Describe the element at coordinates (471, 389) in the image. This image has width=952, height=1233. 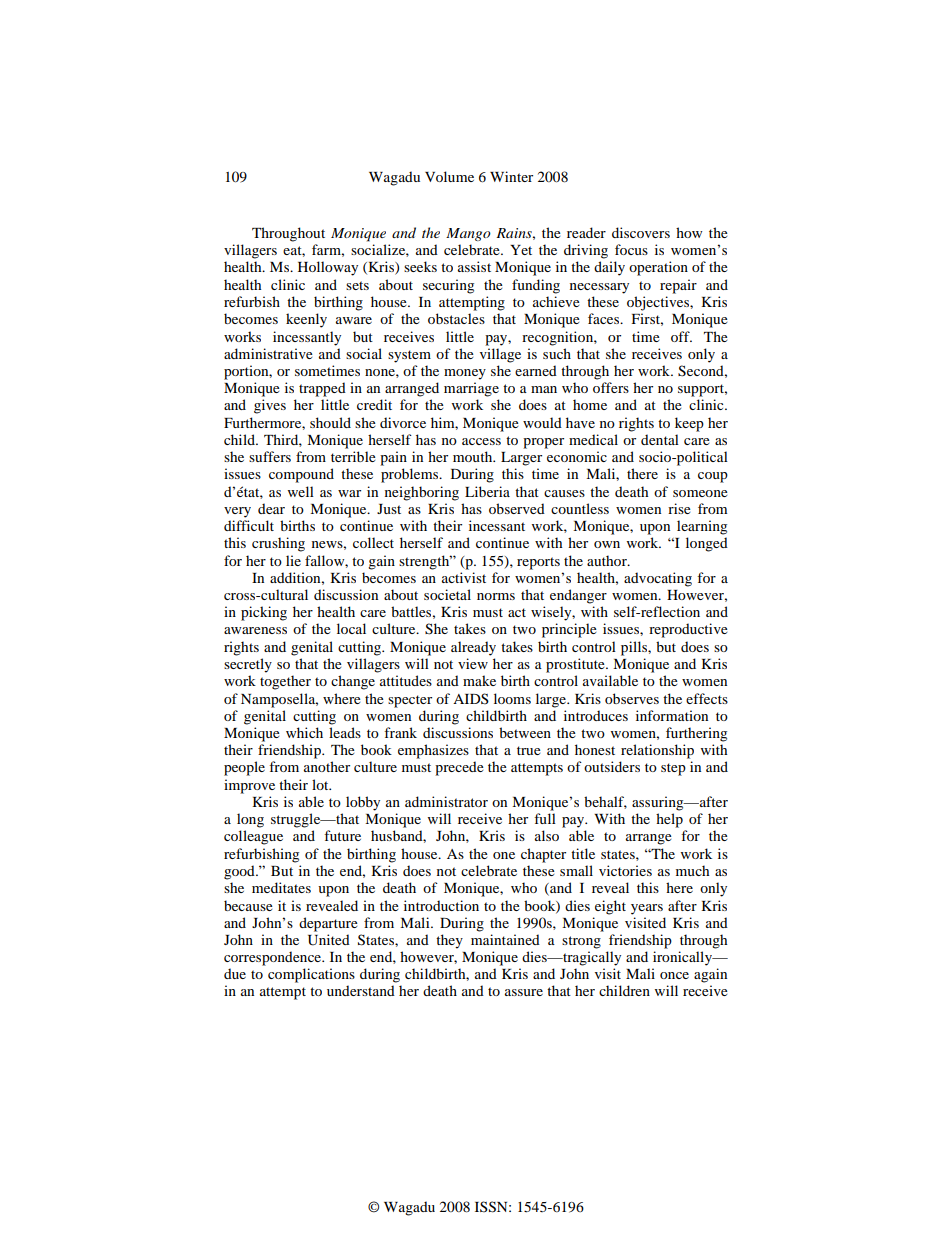
I see `marriage` at that location.
